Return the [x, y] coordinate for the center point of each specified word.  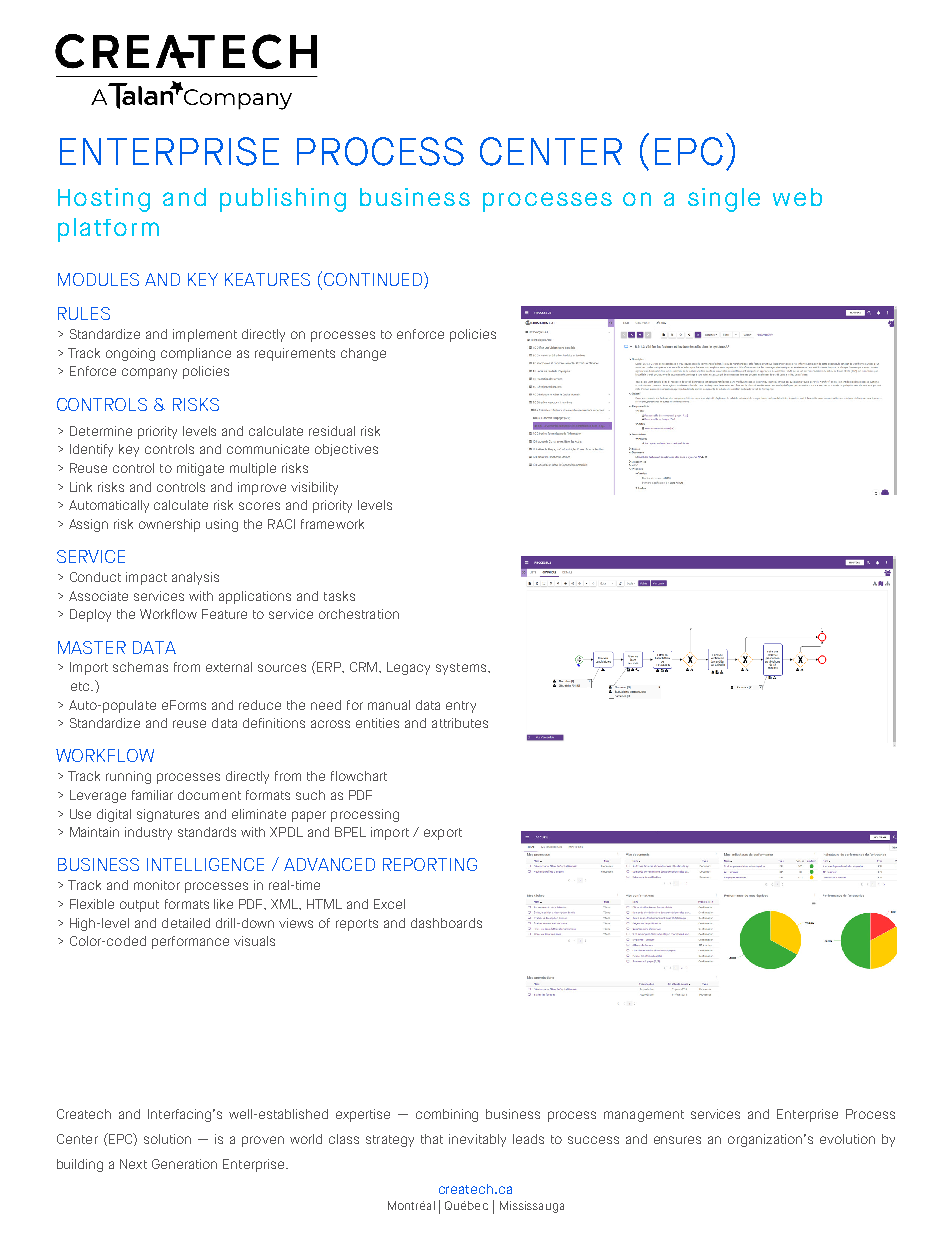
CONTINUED [373, 278]
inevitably [477, 1140]
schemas [140, 667]
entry [461, 707]
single [724, 200]
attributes [460, 723]
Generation [184, 1164]
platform [108, 230]
